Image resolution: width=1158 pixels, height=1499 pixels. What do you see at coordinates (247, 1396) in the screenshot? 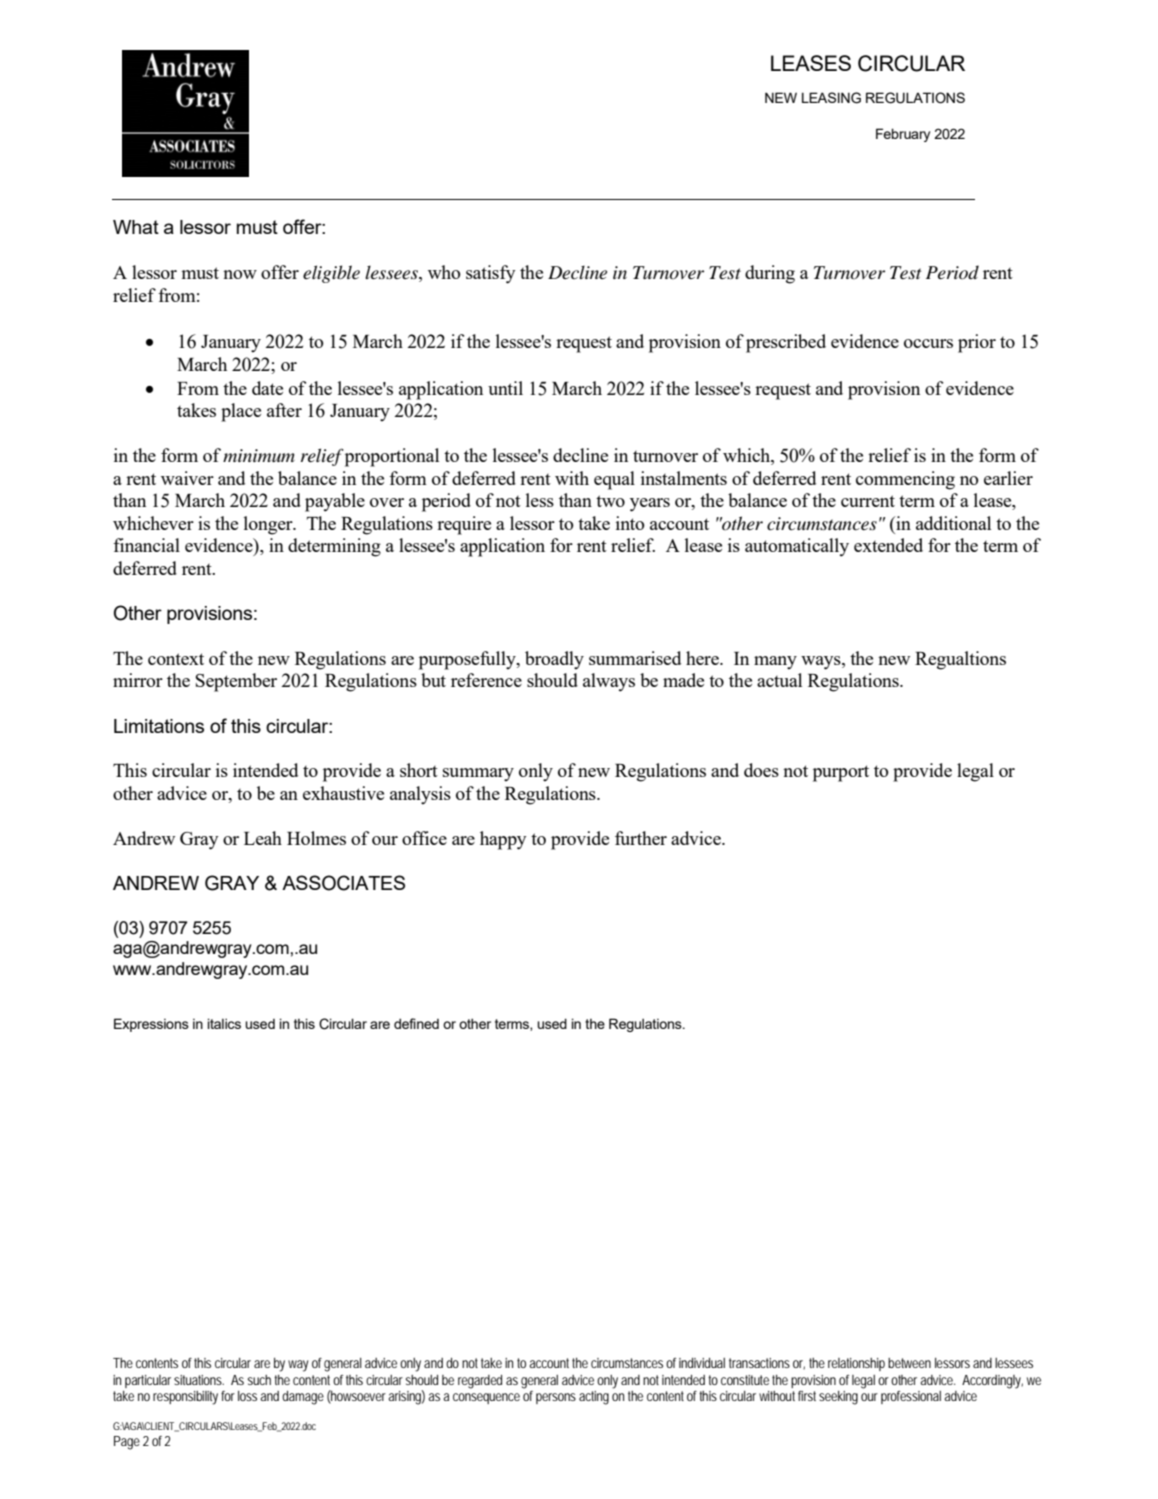
I see `loss` at bounding box center [247, 1396].
